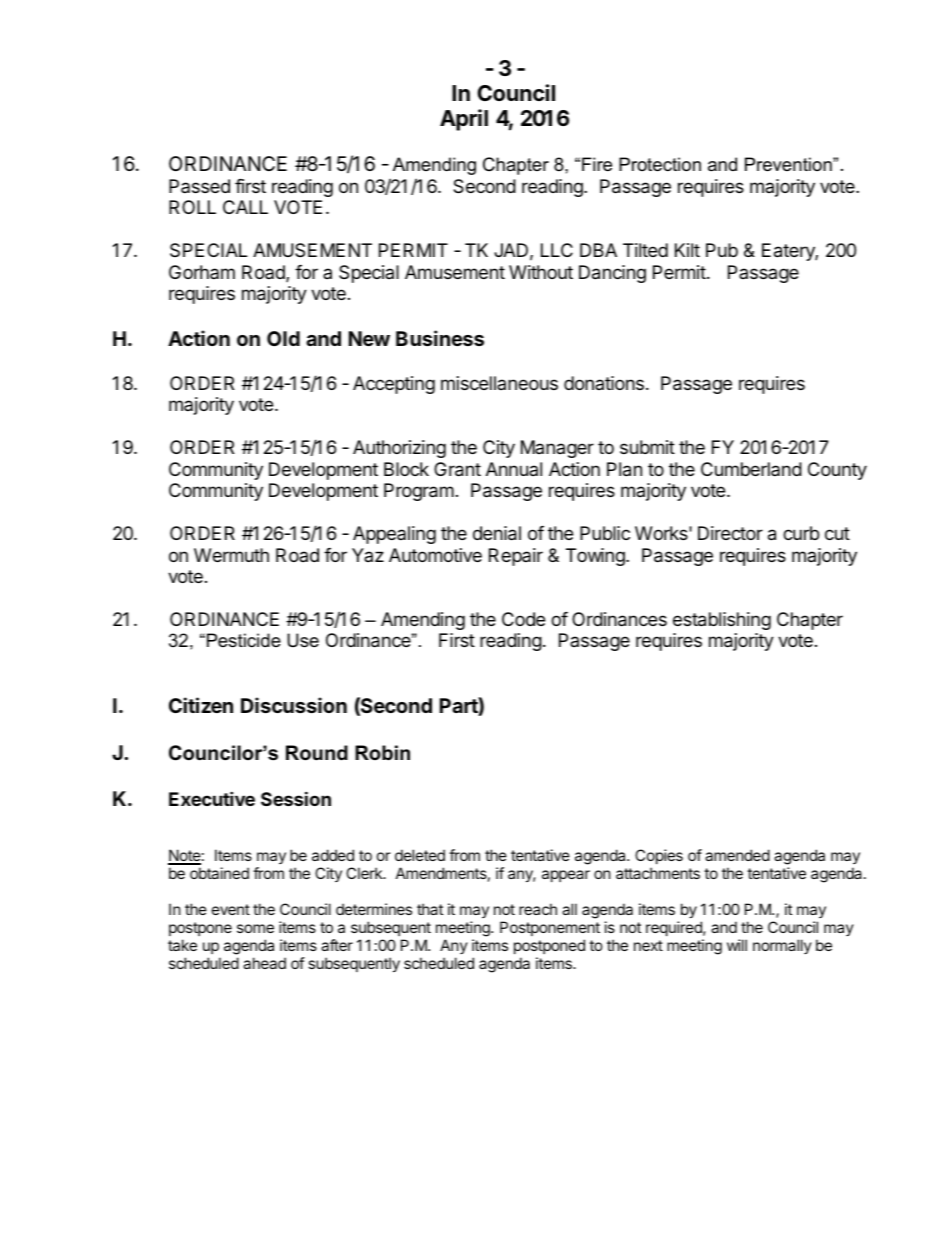 The height and width of the screenshot is (1233, 952). I want to click on some, so click(255, 928).
